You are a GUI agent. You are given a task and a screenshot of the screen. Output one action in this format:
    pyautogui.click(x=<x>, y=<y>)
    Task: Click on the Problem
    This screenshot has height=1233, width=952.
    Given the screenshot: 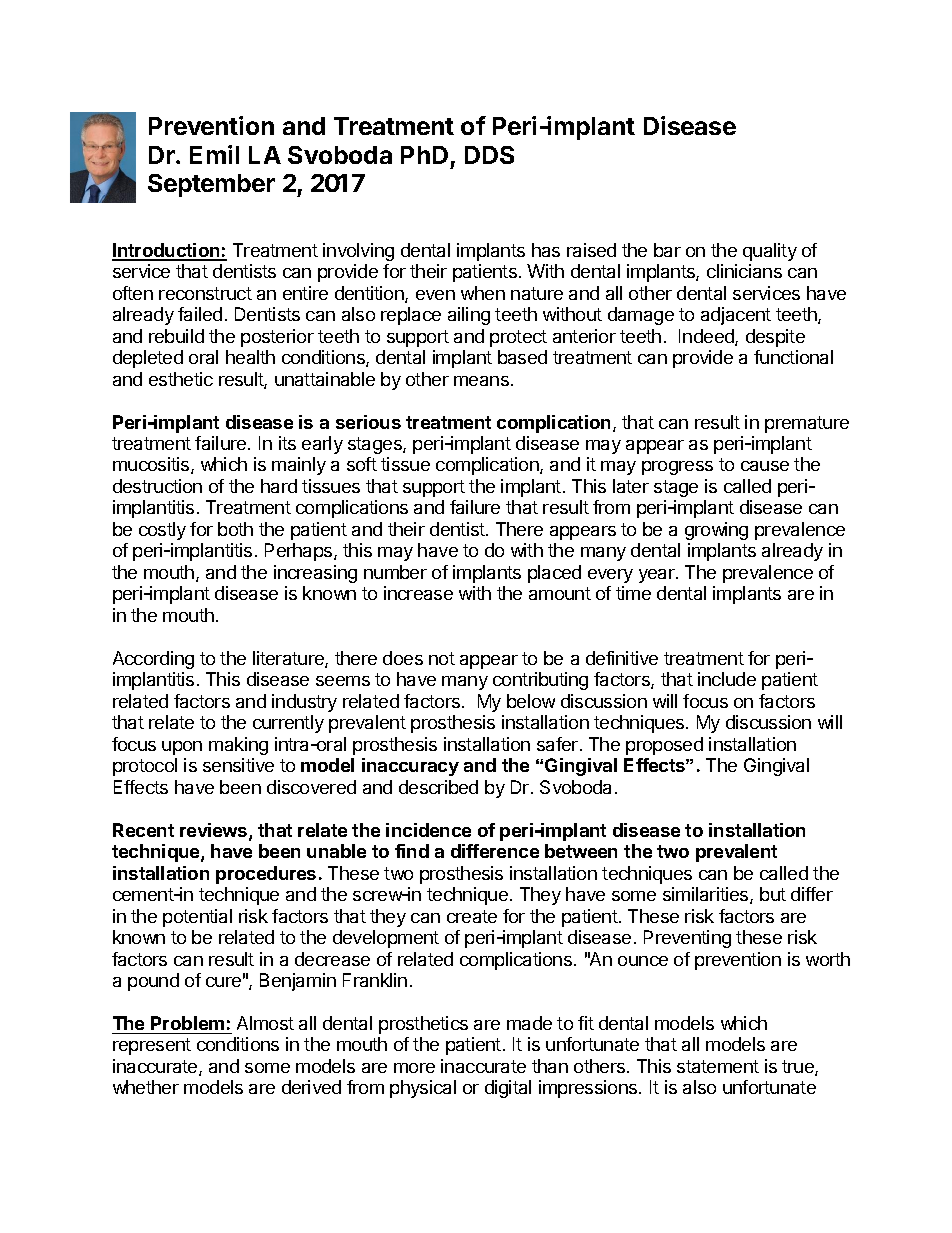 What is the action you would take?
    pyautogui.click(x=187, y=1023)
